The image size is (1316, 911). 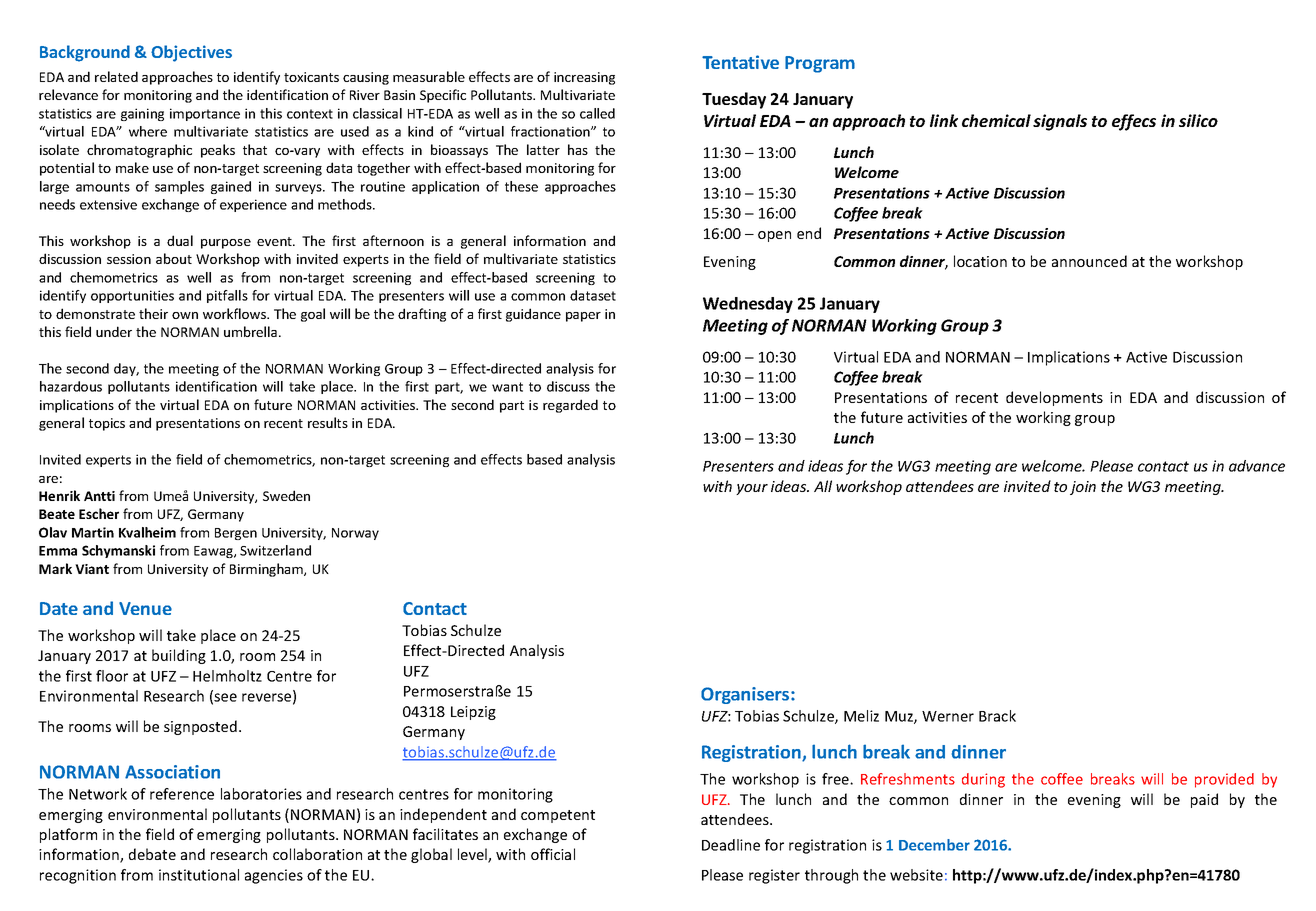 What do you see at coordinates (286, 495) in the screenshot?
I see `Sweden` at bounding box center [286, 495].
